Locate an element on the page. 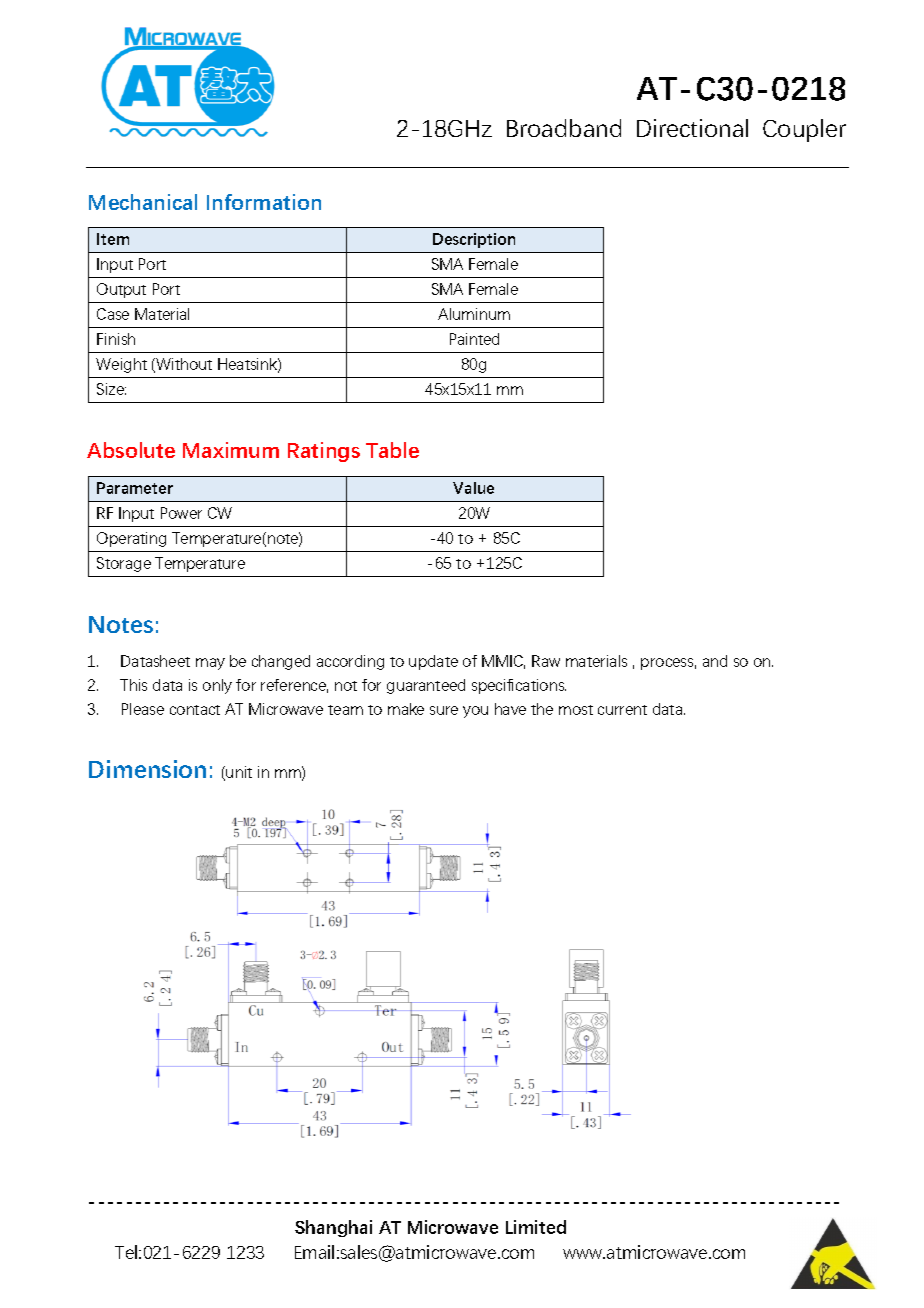 The width and height of the document is (924, 1308). may is located at coordinates (210, 664).
